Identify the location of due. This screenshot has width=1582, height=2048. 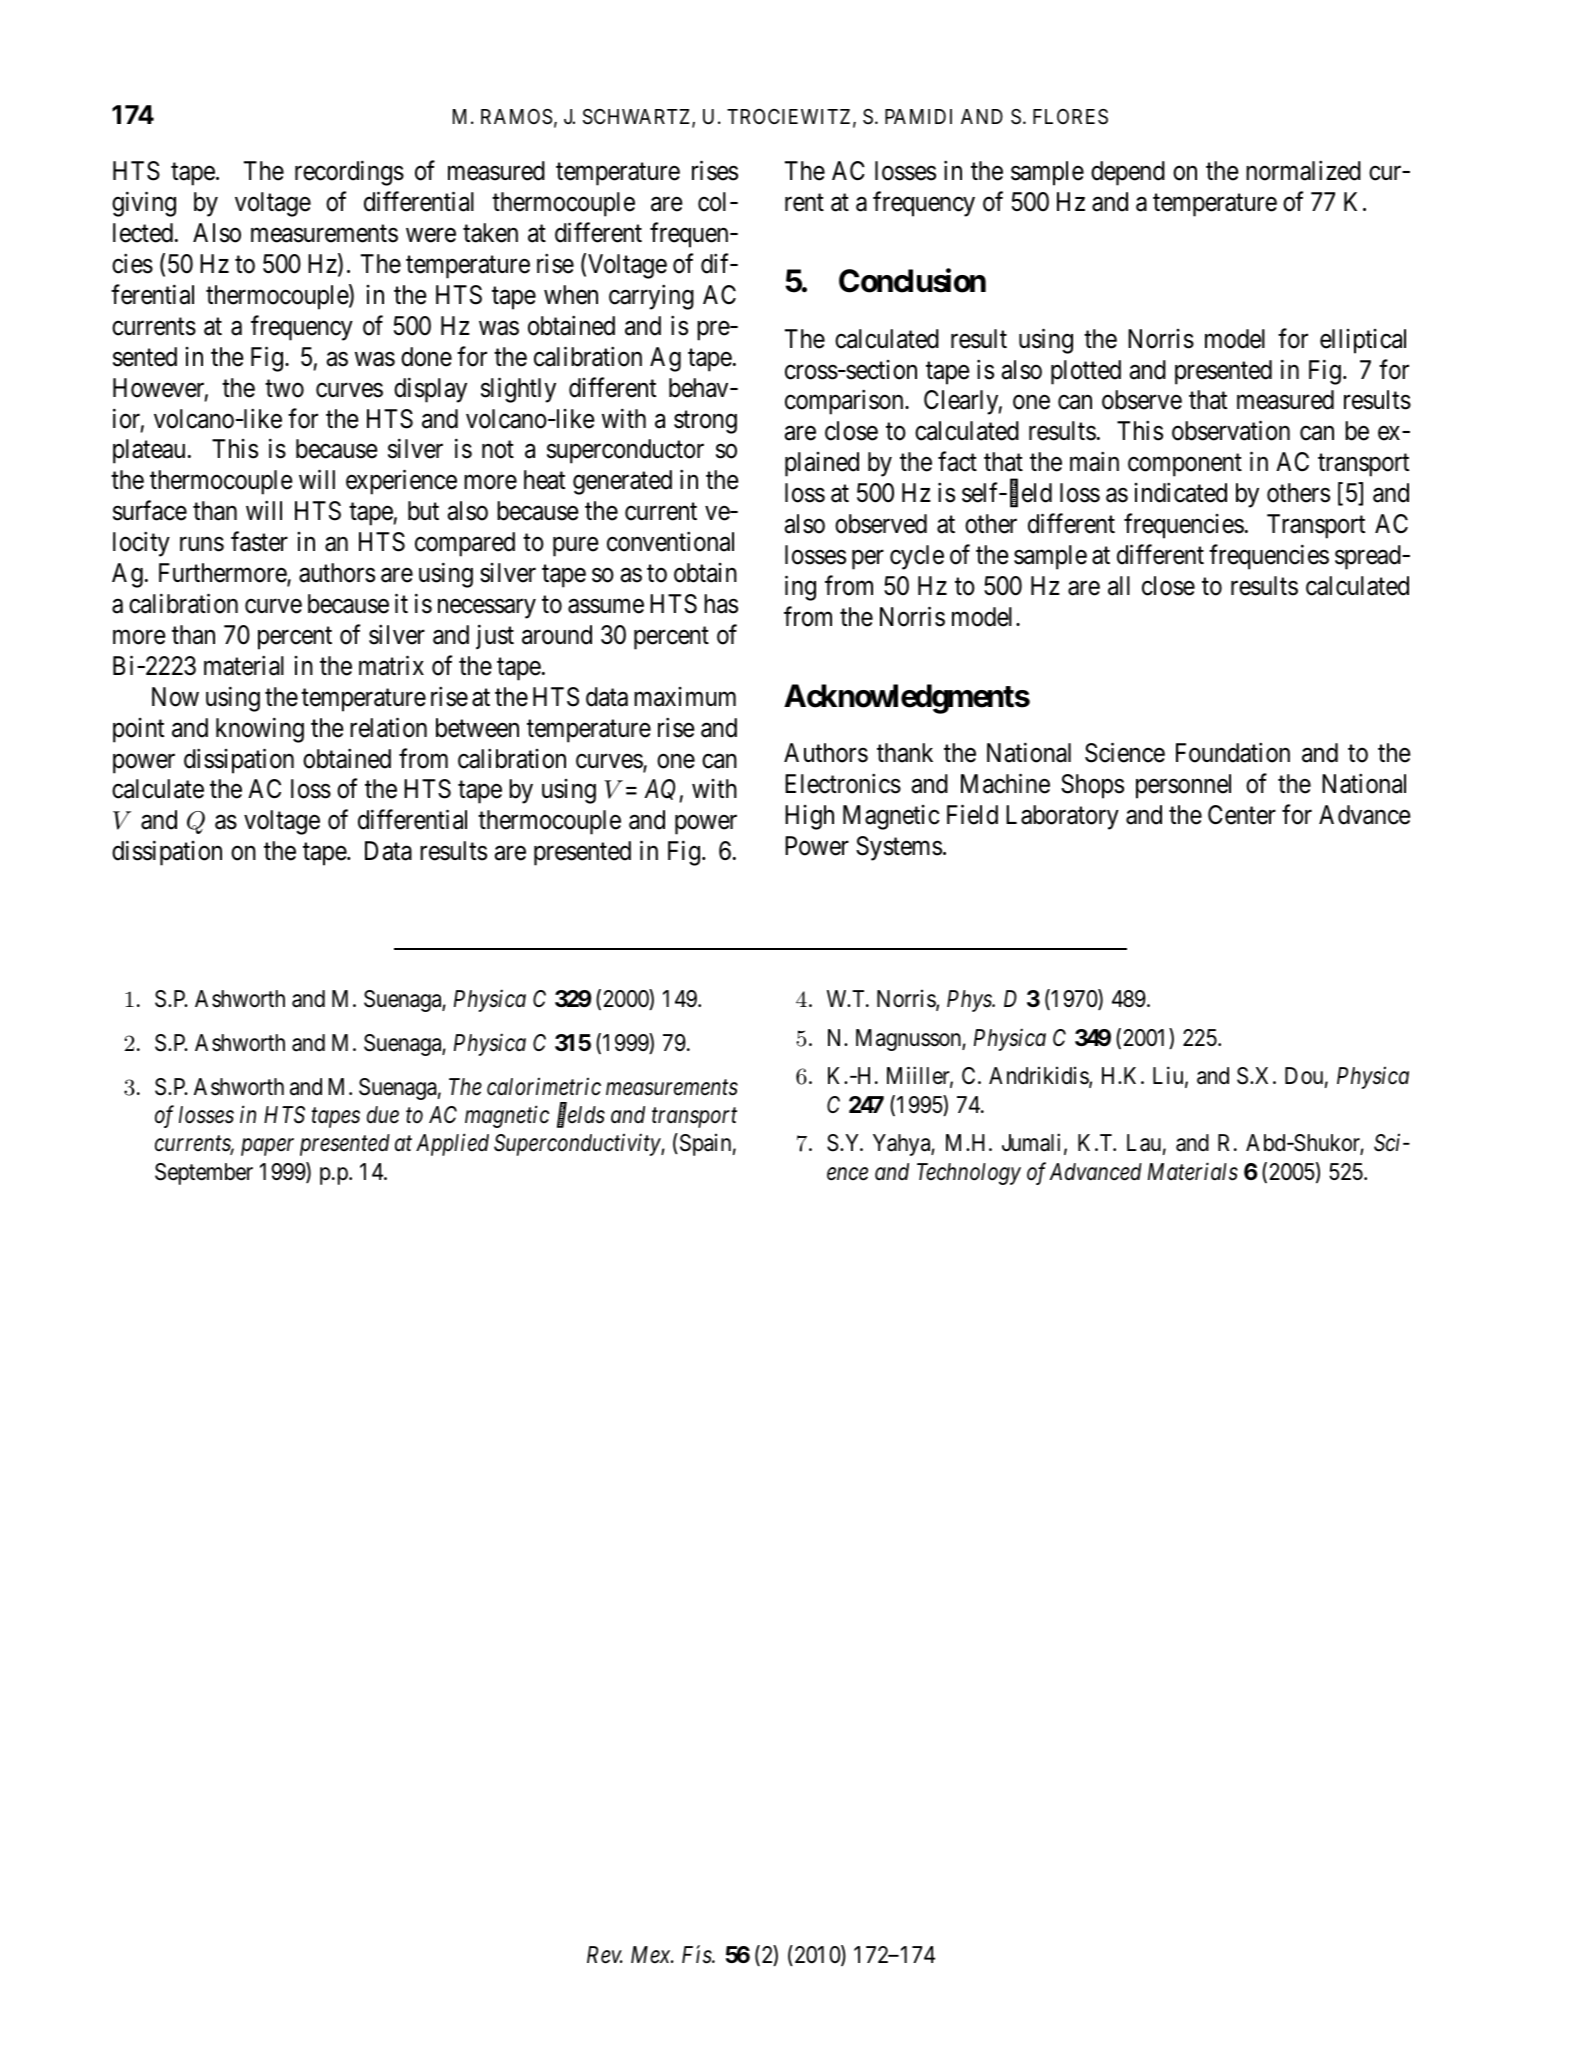
(383, 1115).
